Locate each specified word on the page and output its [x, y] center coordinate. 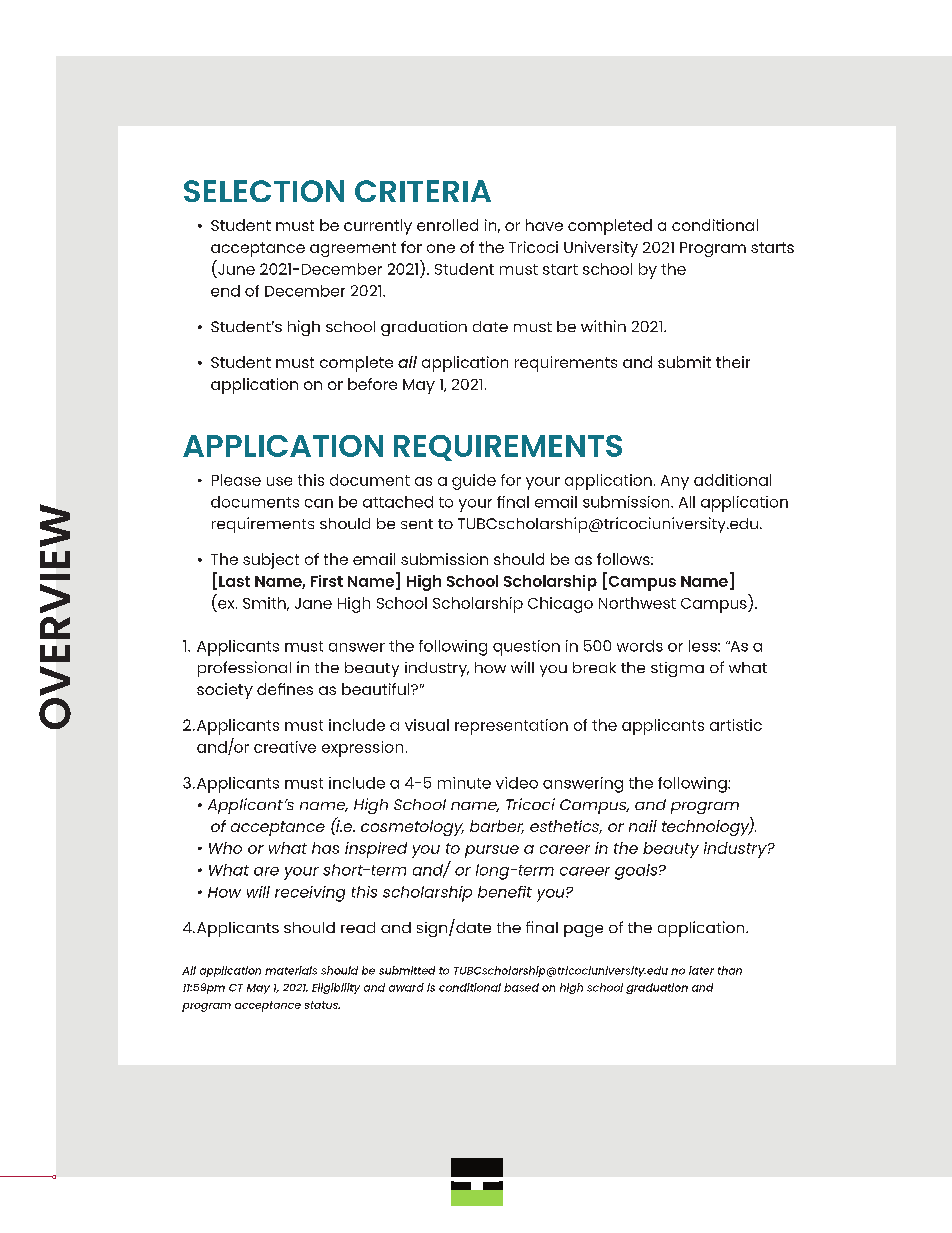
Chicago [560, 605]
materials [291, 970]
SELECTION [264, 191]
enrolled [447, 225]
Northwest [637, 603]
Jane [313, 603]
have [544, 225]
